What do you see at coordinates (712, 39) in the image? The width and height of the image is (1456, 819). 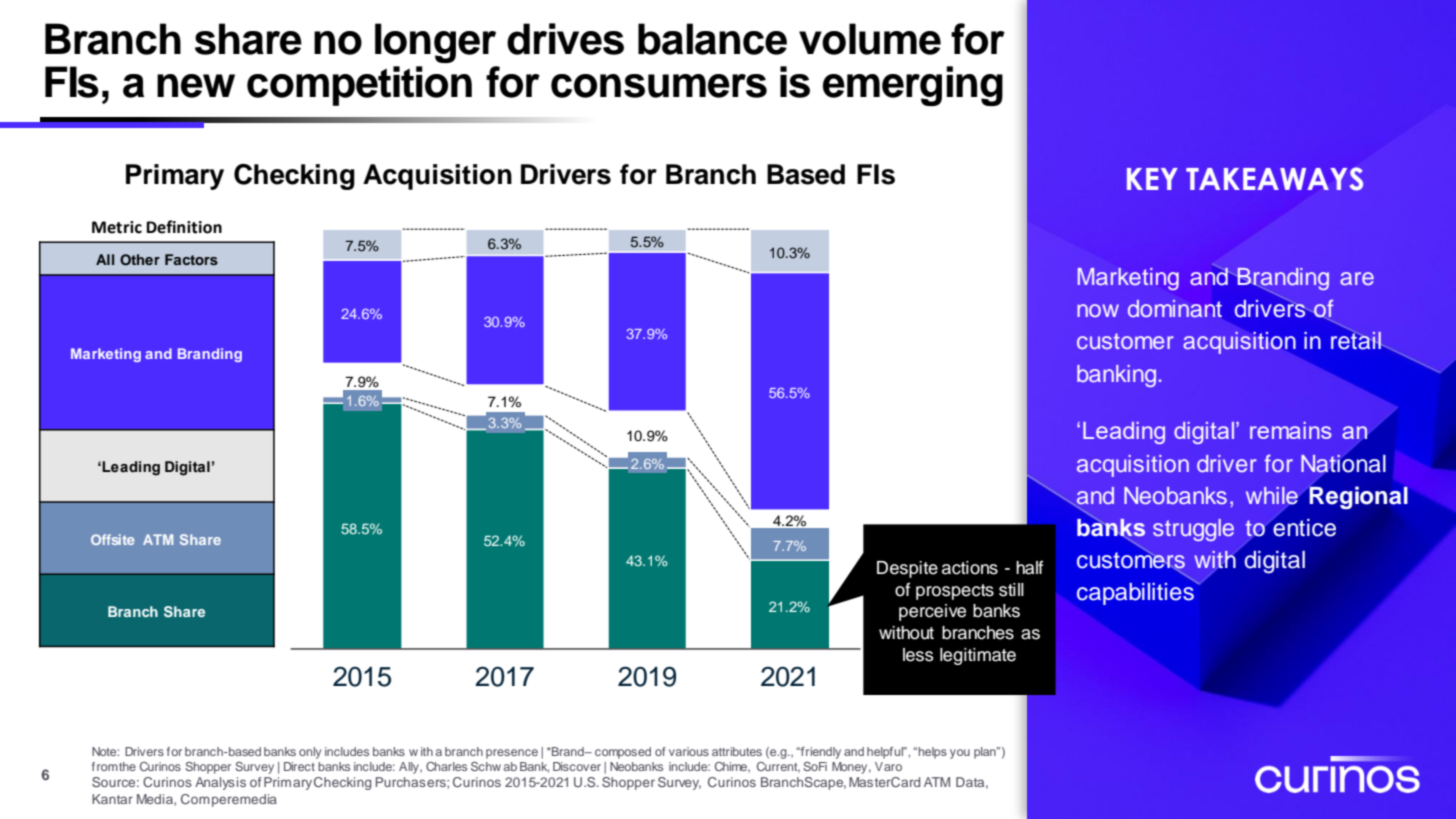 I see `balance` at bounding box center [712, 39].
